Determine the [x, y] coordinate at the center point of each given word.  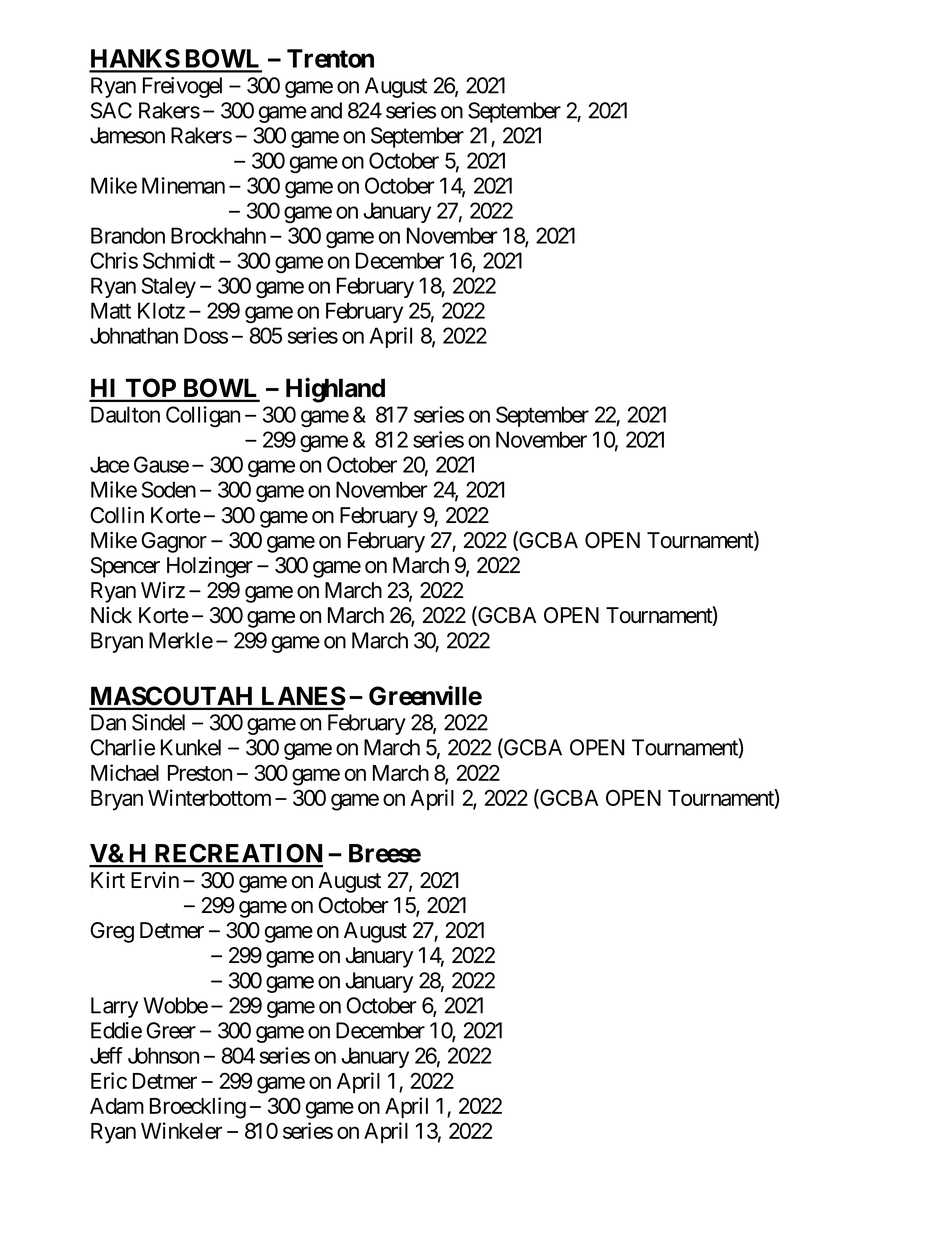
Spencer [125, 567]
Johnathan [134, 335]
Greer [171, 1030]
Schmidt [179, 260]
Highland [335, 390]
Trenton [330, 58]
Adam [117, 1106]
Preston [200, 773]
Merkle [181, 640]
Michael [125, 772]
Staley [169, 287]
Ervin [155, 879]
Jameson [127, 135]
